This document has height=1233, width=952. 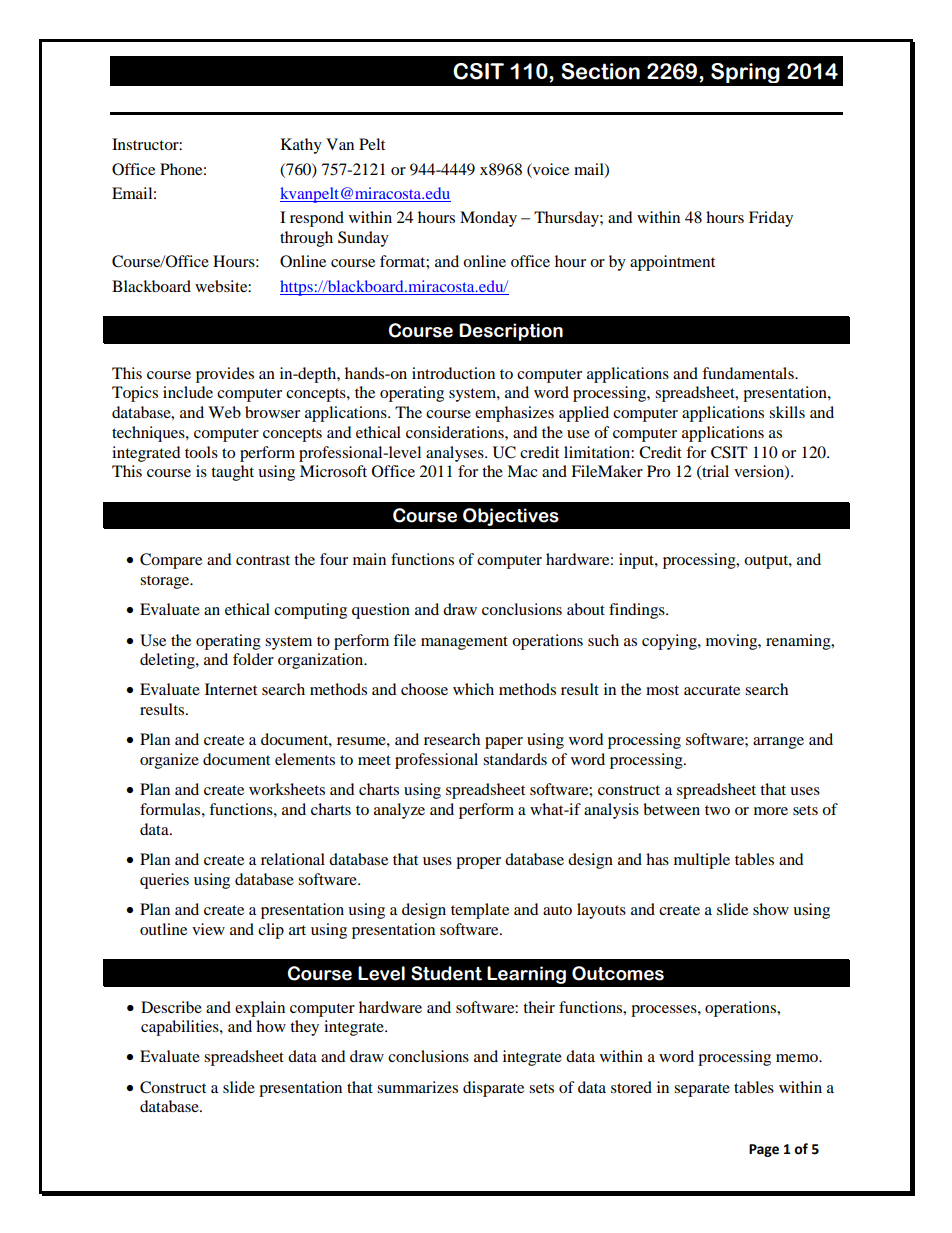 I want to click on tools, so click(x=201, y=452).
